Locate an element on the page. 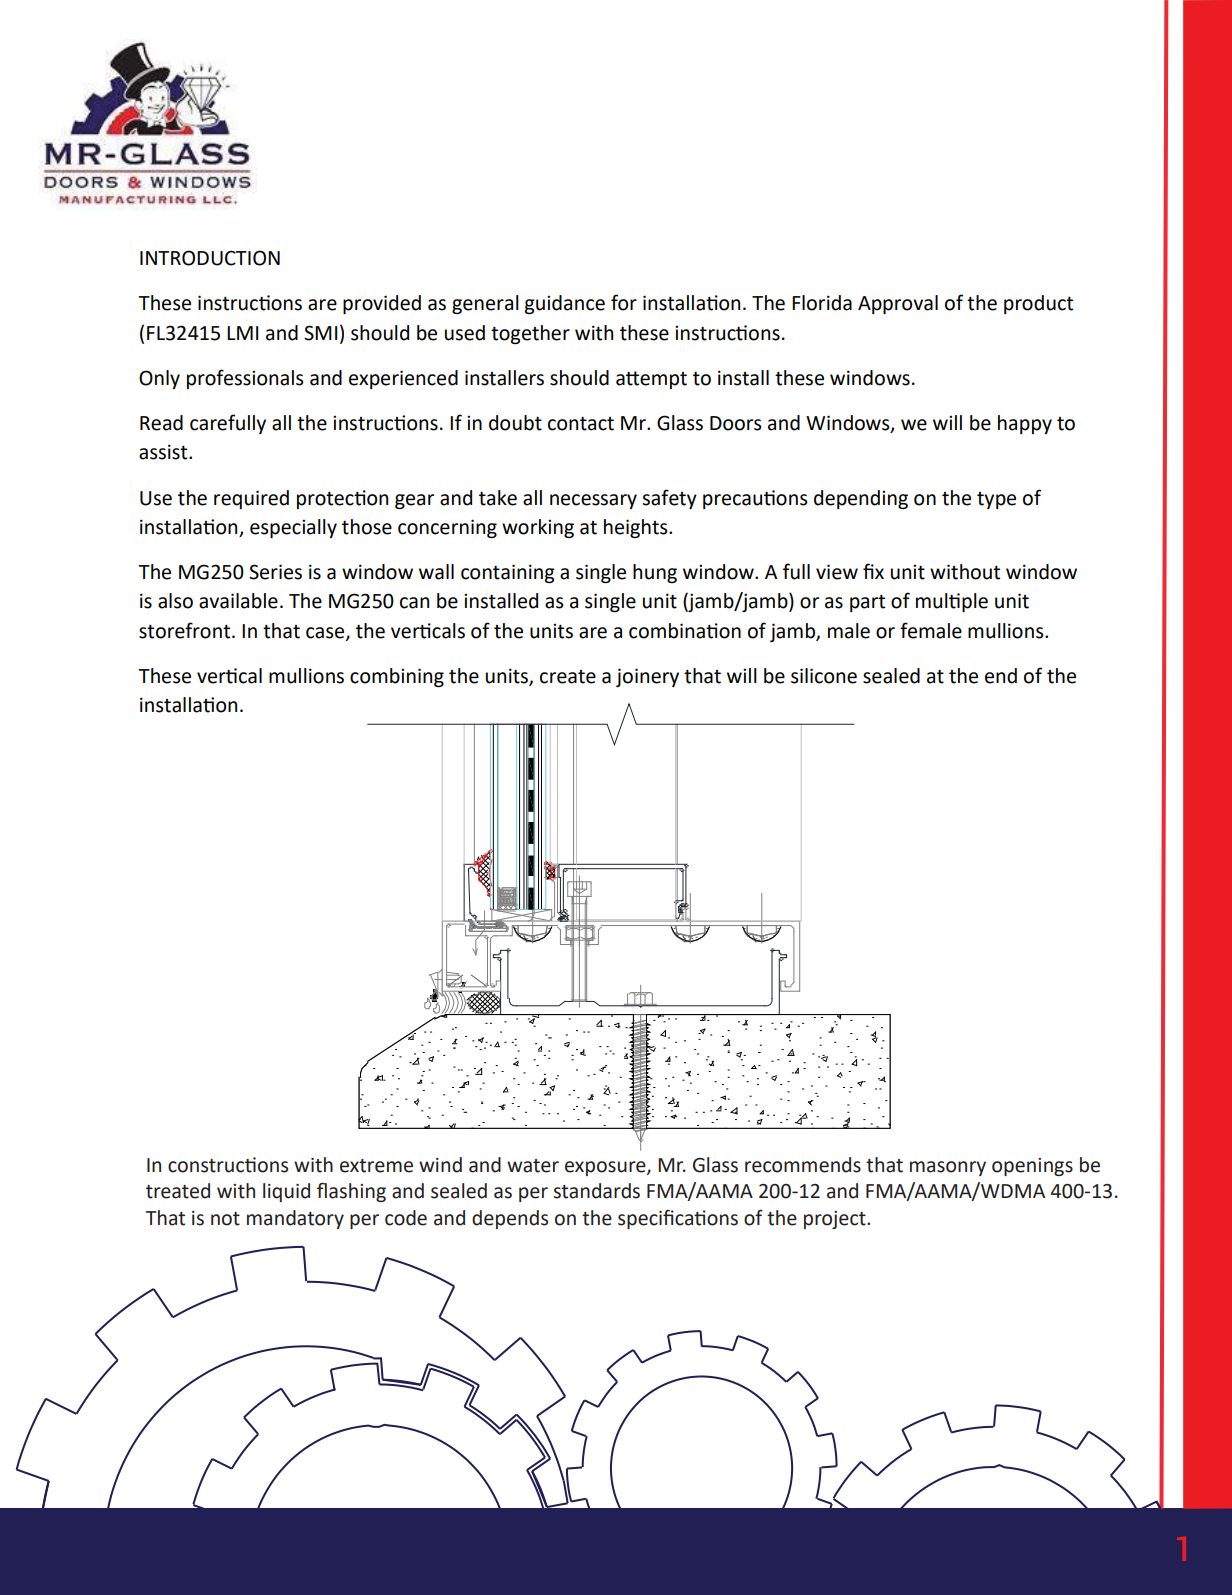  liquid is located at coordinates (286, 1192).
